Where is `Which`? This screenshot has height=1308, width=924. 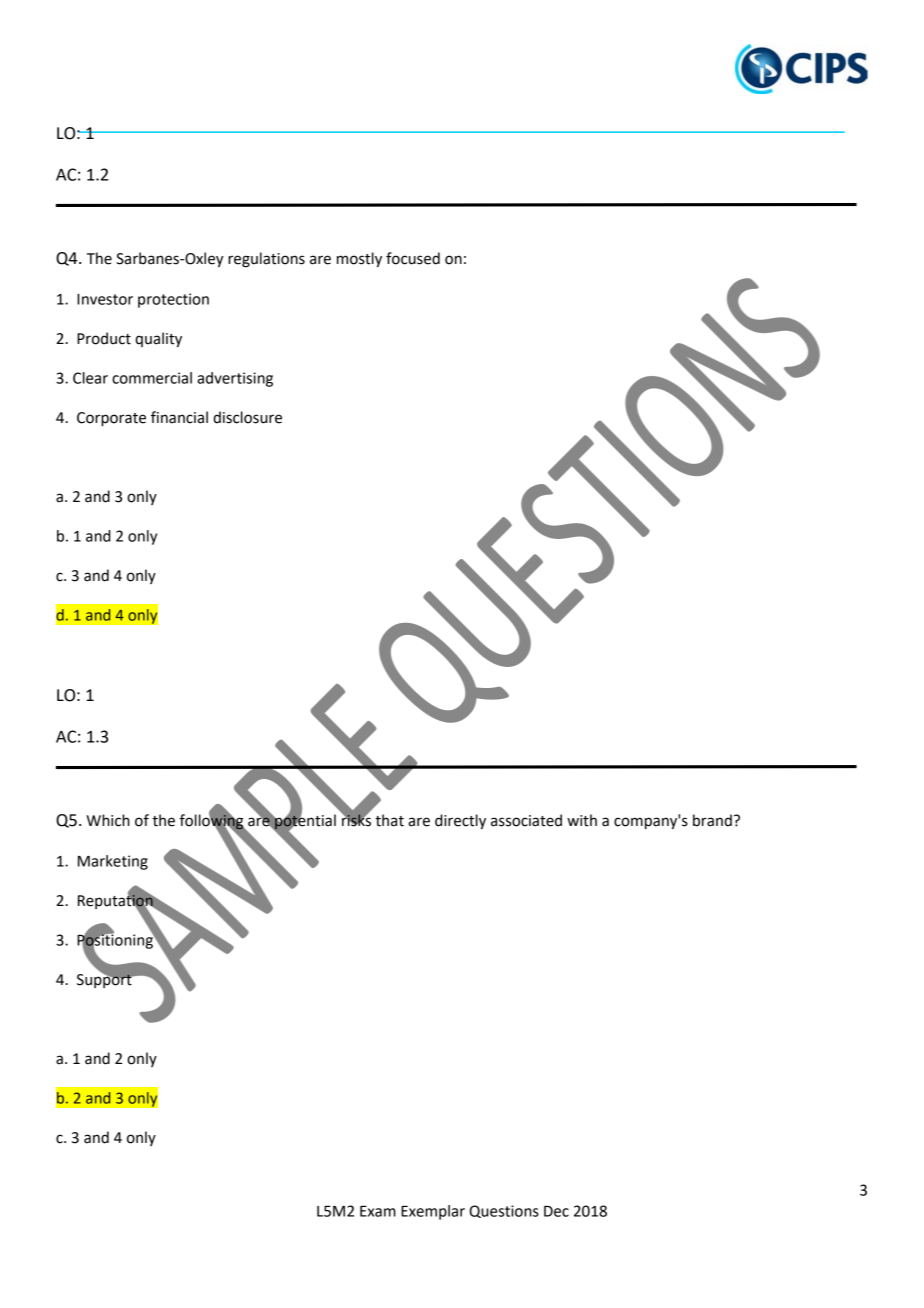
Which is located at coordinates (108, 820).
